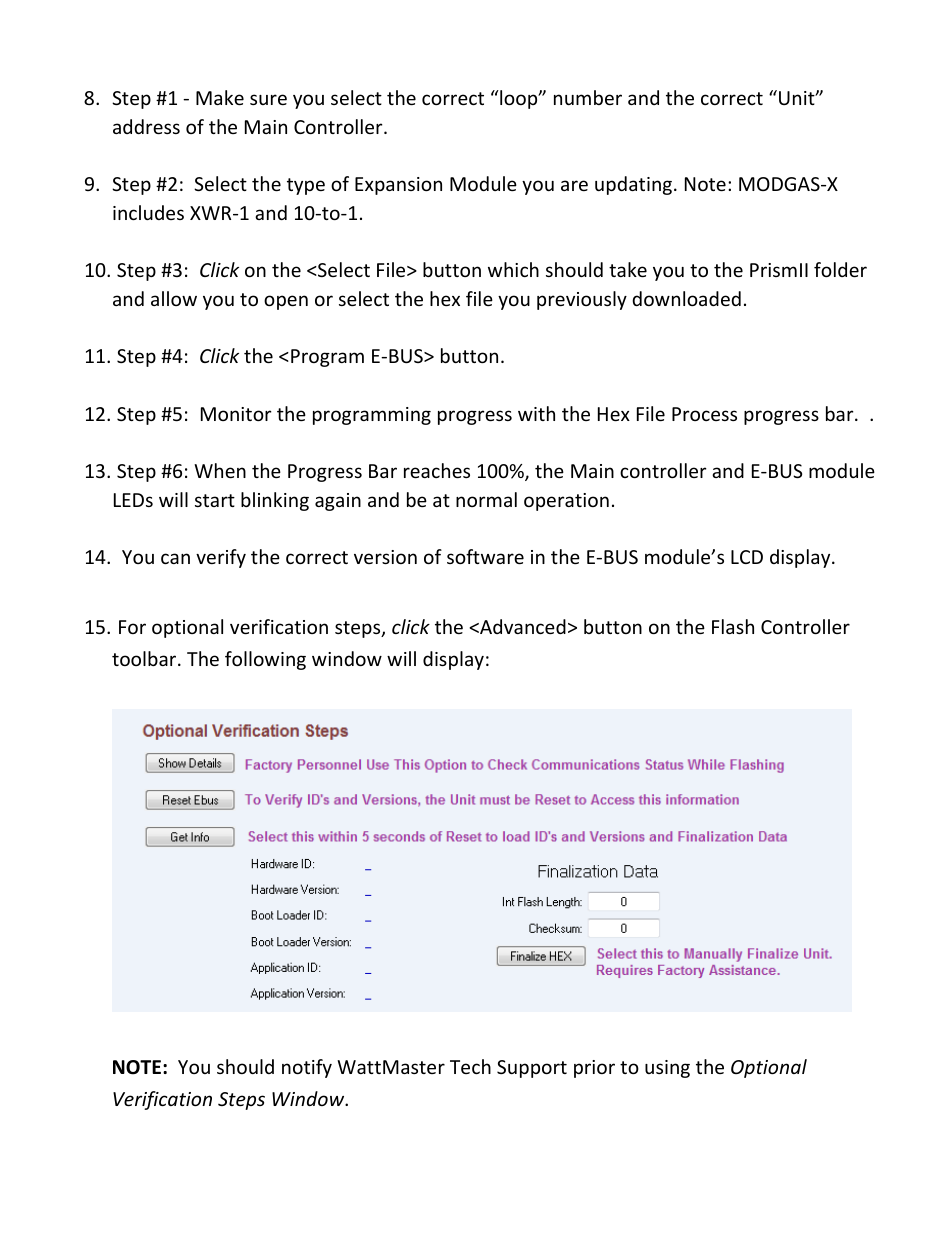  What do you see at coordinates (307, 1068) in the document?
I see `notify` at bounding box center [307, 1068].
